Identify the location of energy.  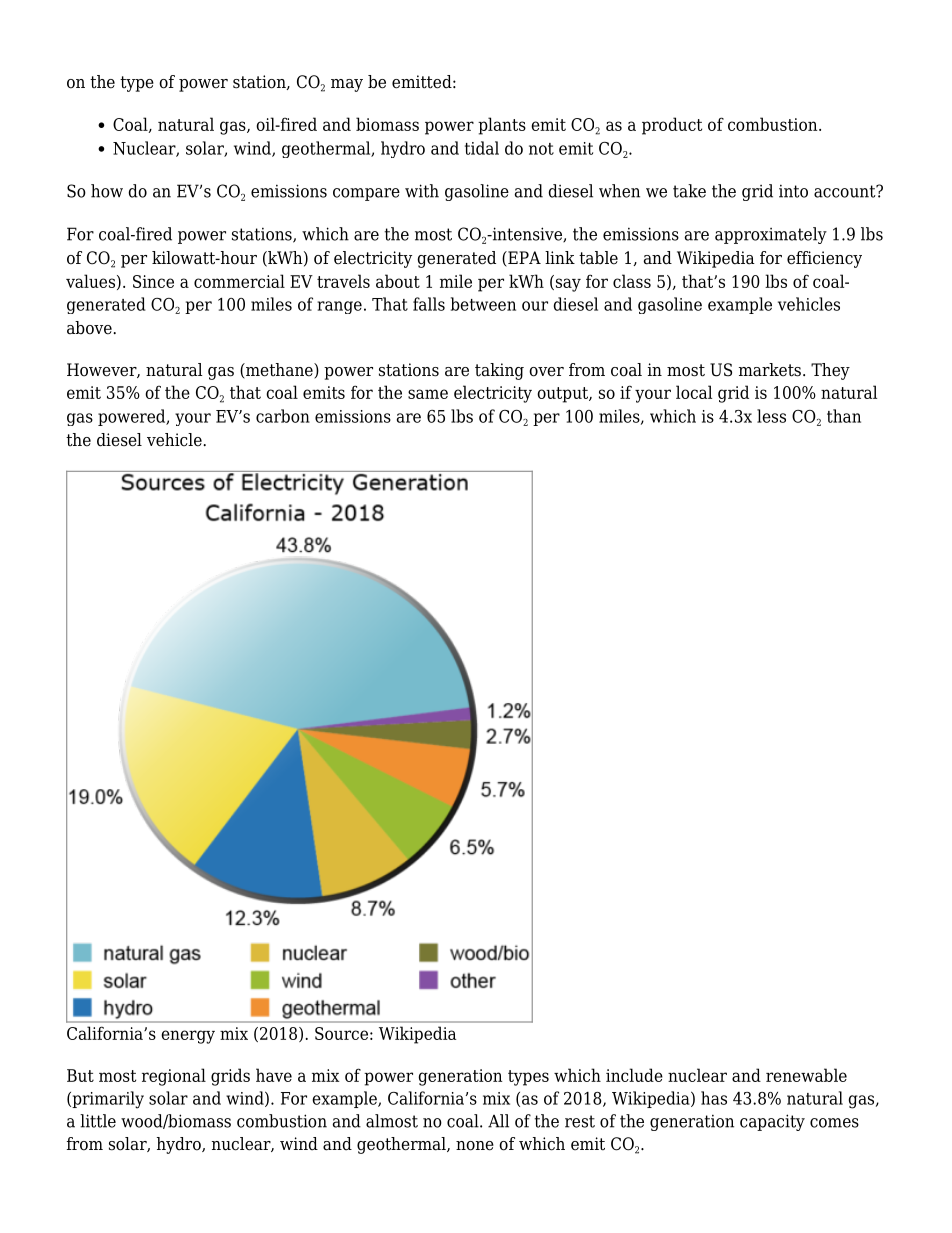
(188, 1037).
